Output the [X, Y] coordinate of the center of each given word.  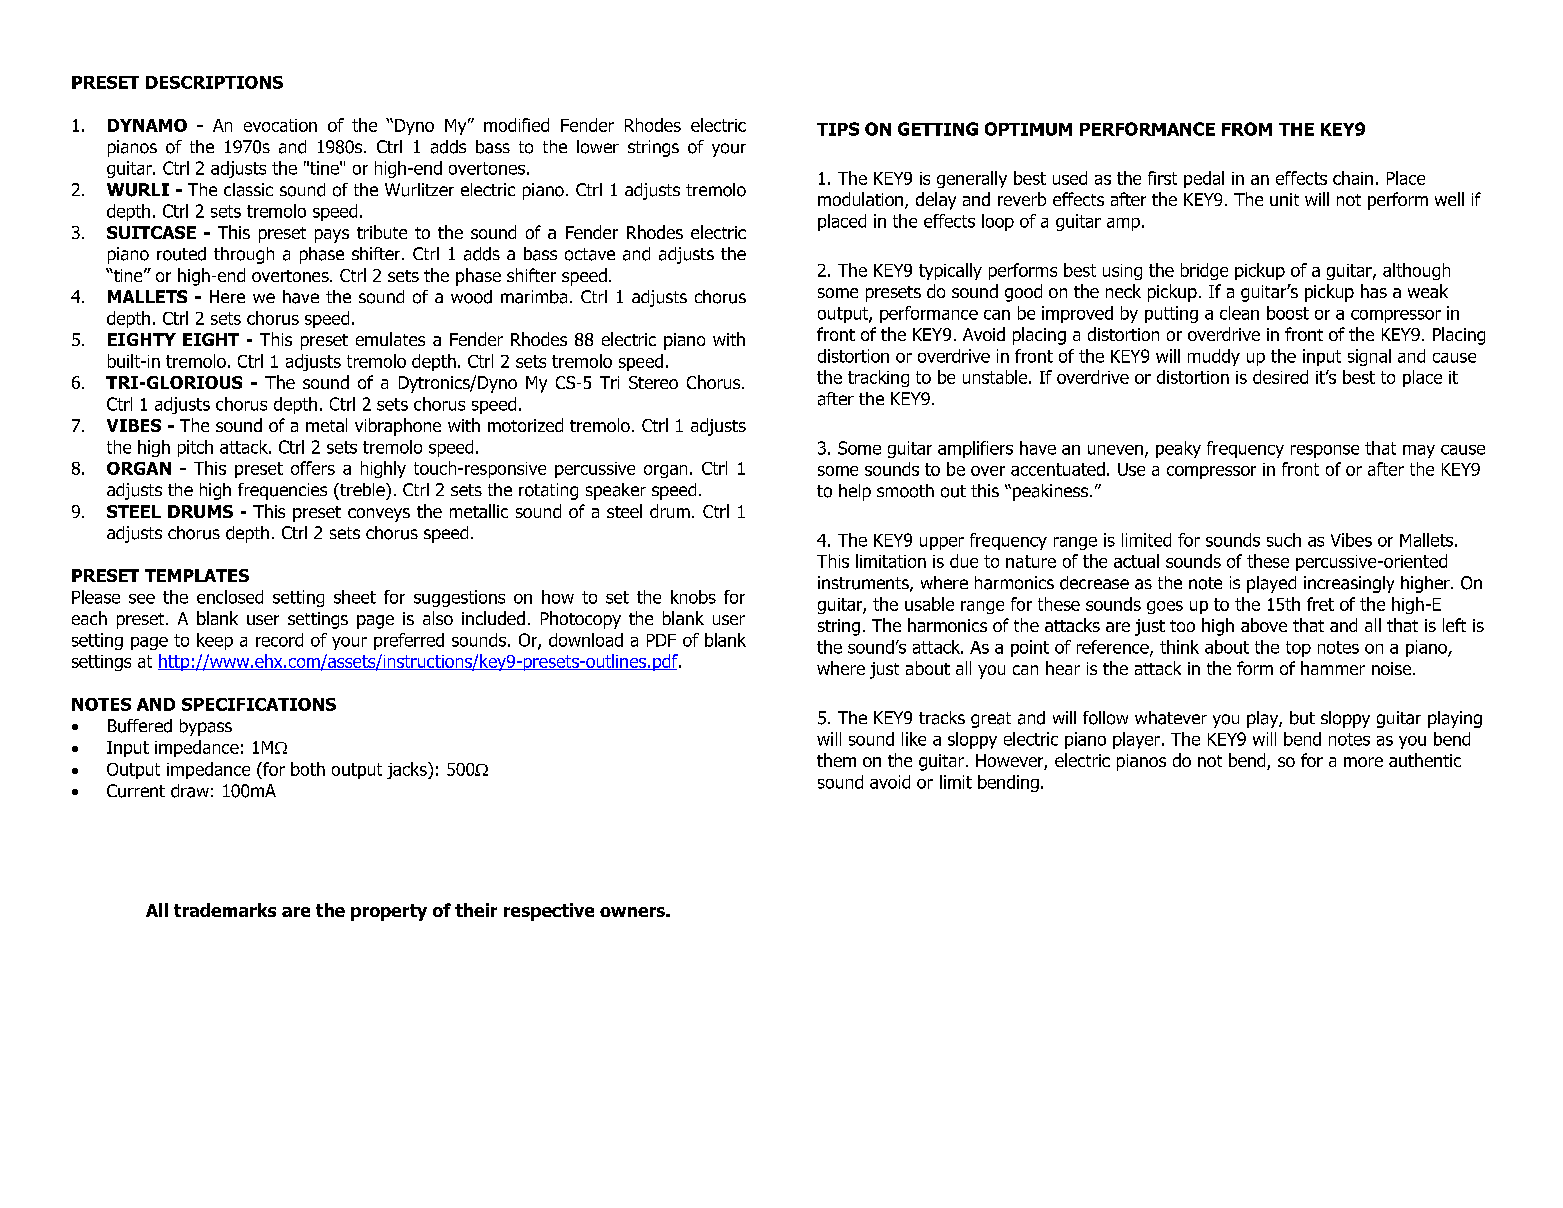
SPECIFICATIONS [259, 704]
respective [549, 912]
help [855, 492]
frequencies [282, 491]
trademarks [225, 910]
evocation [280, 125]
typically [950, 271]
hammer [1333, 668]
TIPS [838, 129]
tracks [942, 718]
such [1284, 540]
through [244, 255]
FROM [1247, 129]
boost [1288, 313]
